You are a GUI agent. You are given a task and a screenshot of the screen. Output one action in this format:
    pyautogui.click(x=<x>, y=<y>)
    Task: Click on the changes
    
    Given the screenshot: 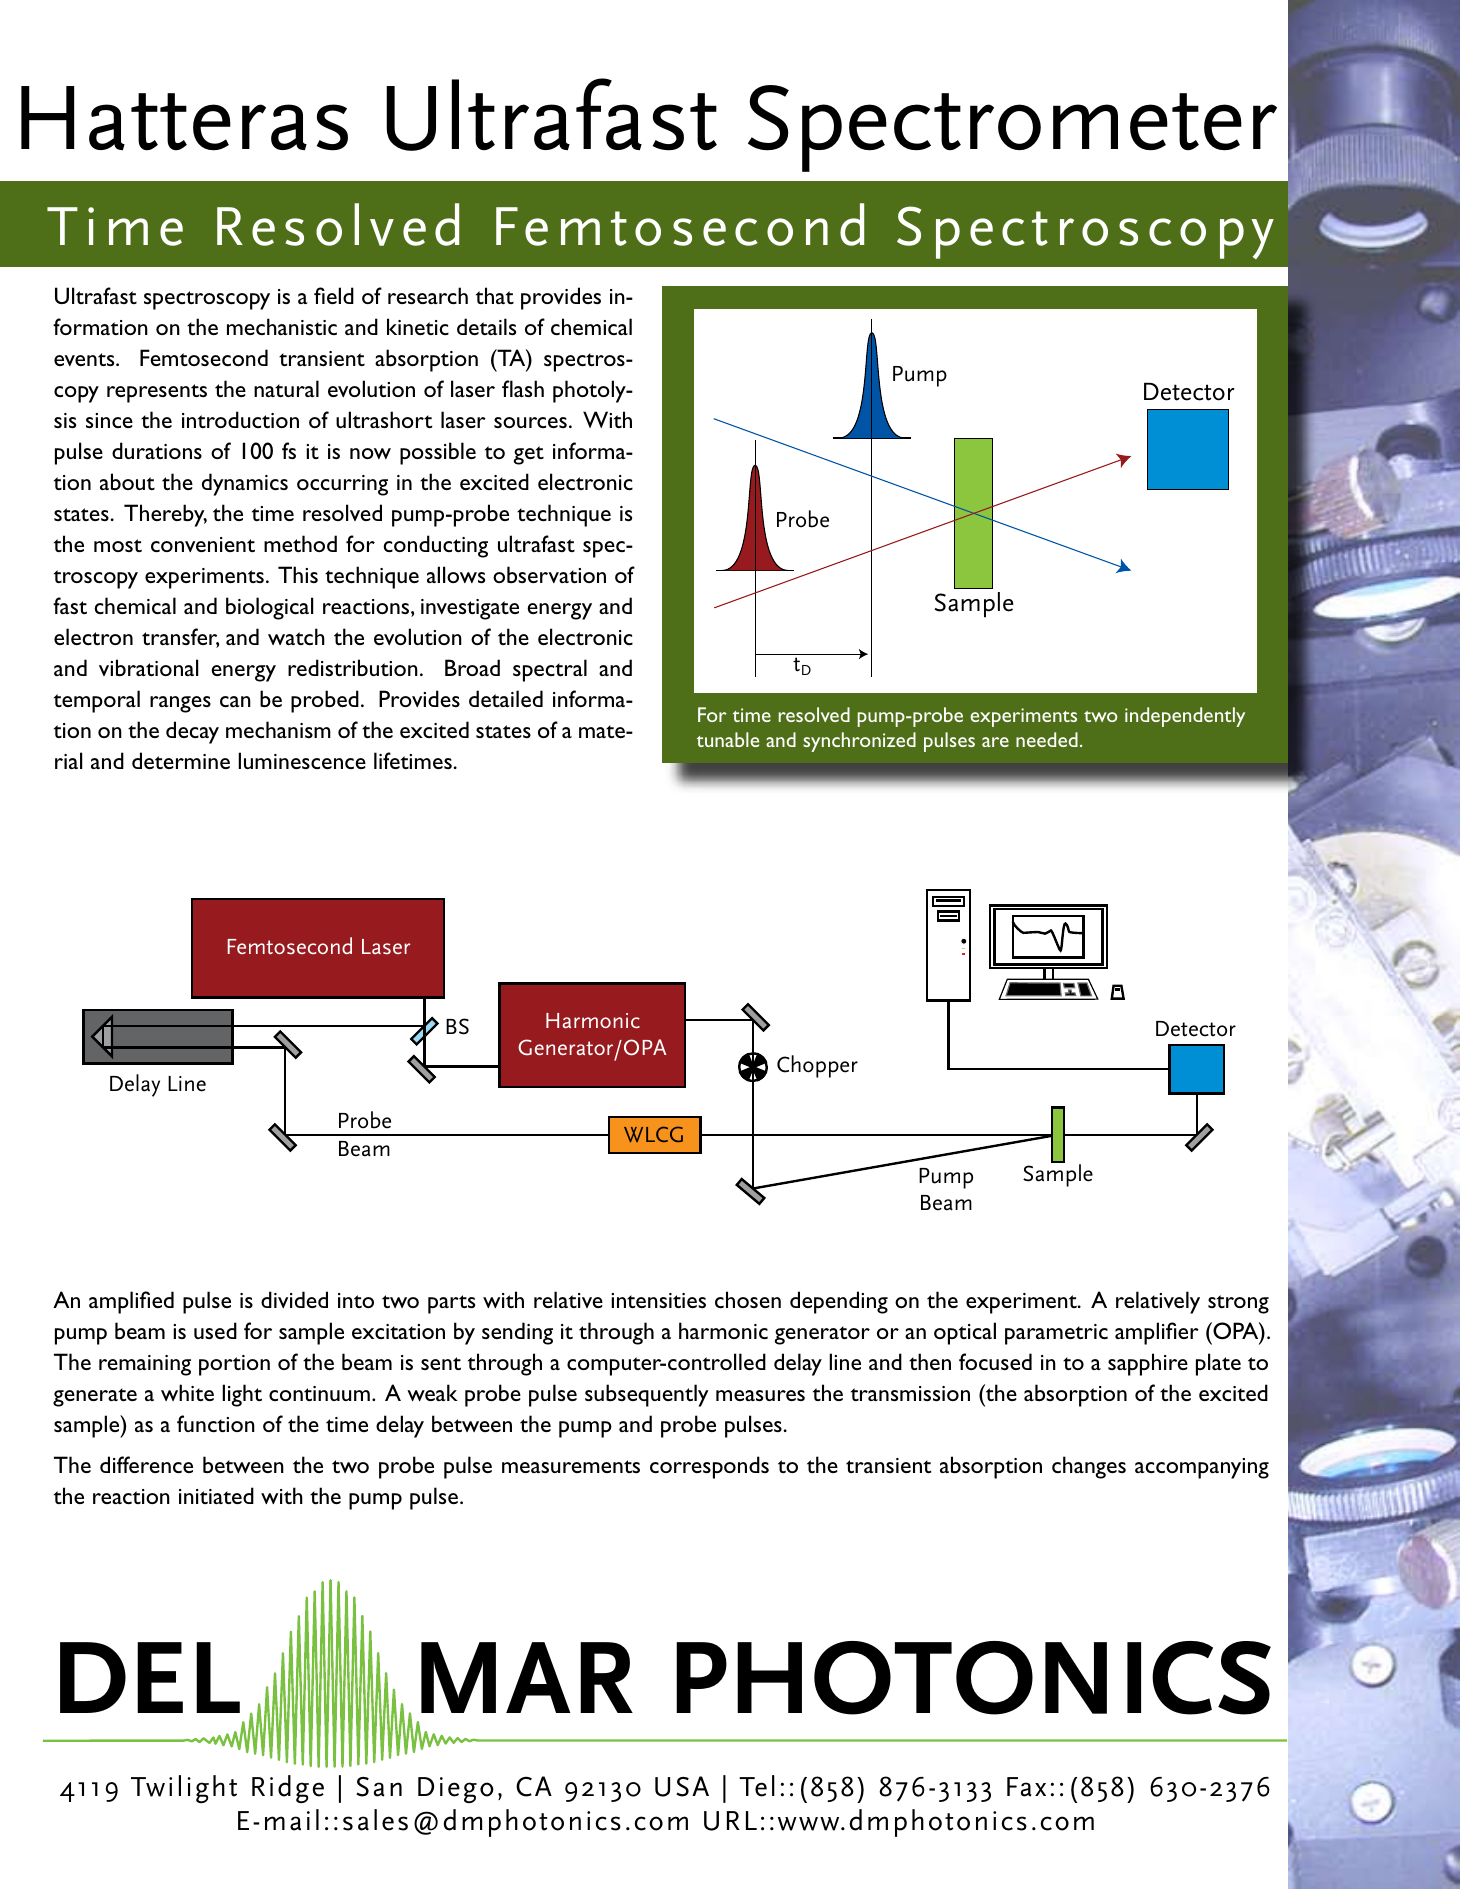 What is the action you would take?
    pyautogui.click(x=1089, y=1467)
